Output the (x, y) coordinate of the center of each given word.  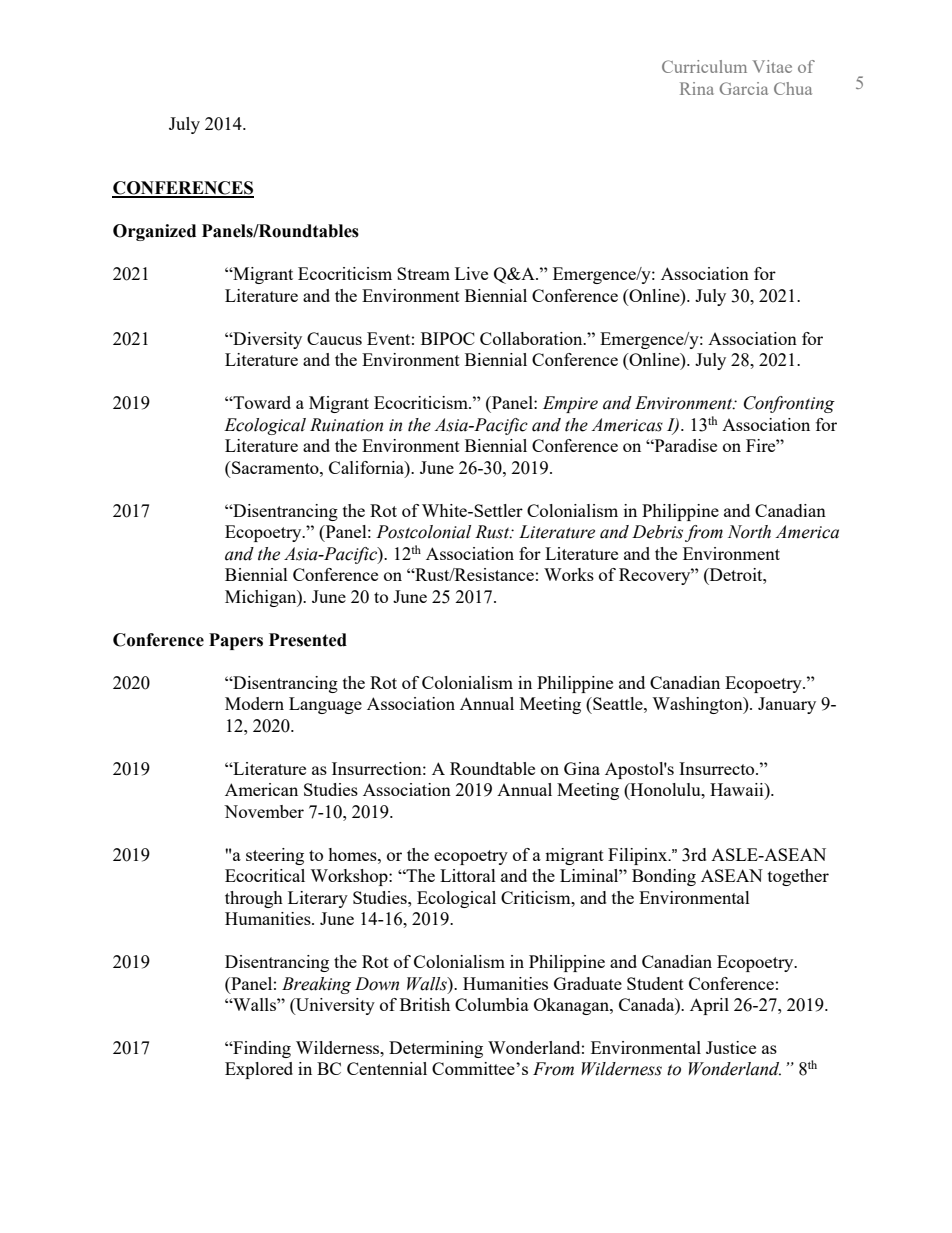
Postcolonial (423, 532)
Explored (259, 1070)
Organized (154, 232)
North (749, 532)
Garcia (744, 88)
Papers (236, 641)
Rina (697, 88)
